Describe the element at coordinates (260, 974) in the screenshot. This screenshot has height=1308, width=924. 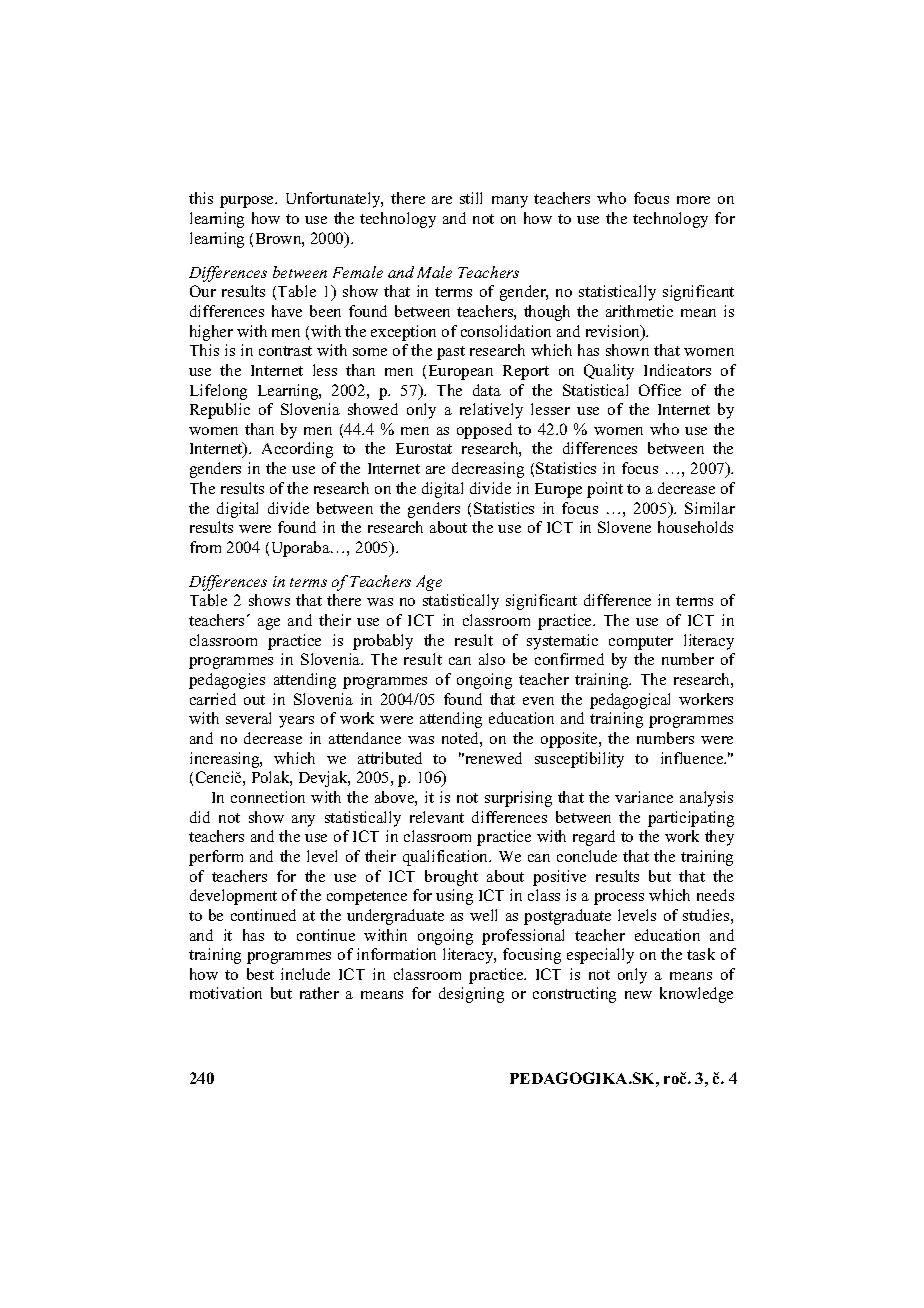
I see `best` at that location.
